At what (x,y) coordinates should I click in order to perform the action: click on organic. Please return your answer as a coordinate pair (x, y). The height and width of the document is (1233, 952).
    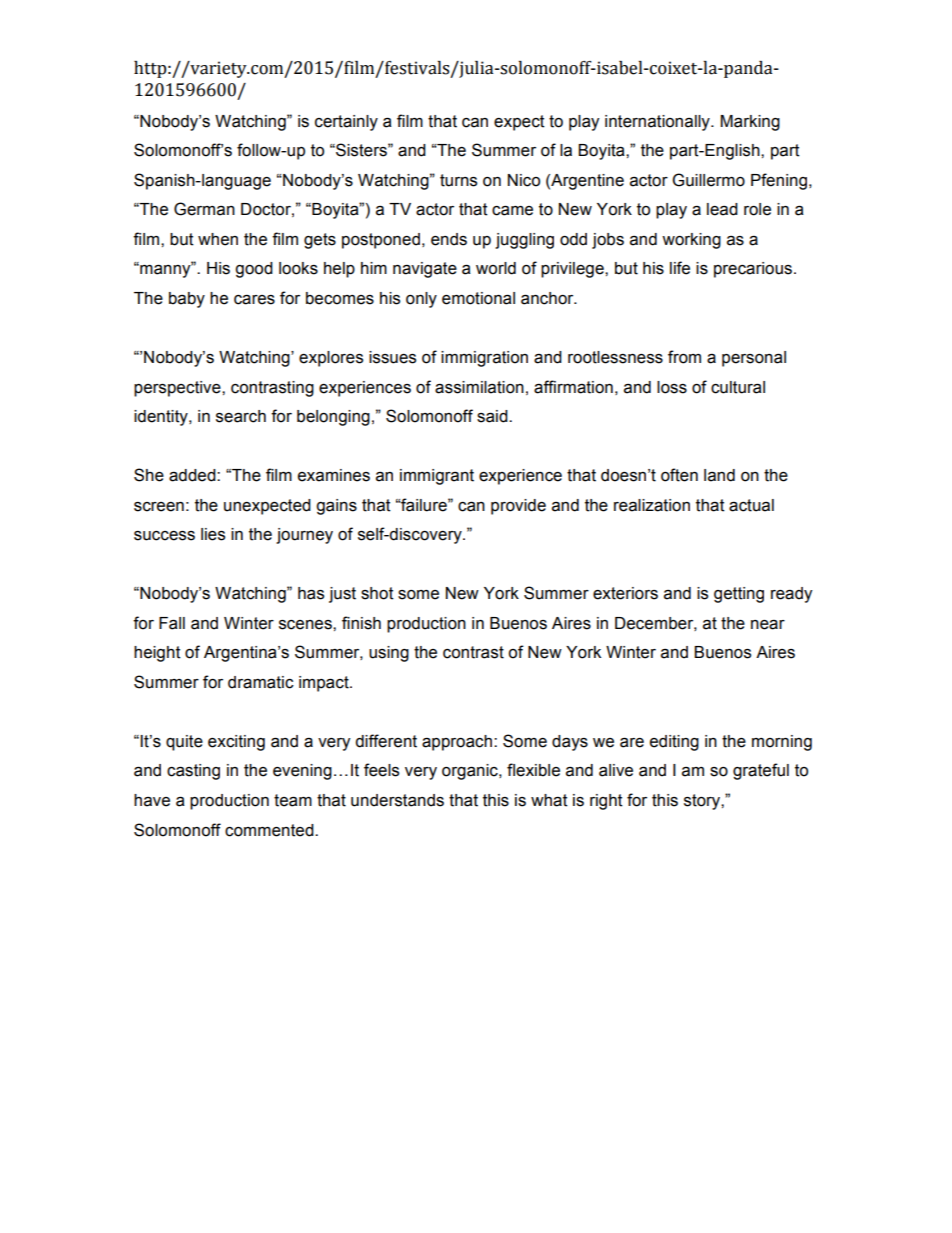
    Looking at the image, I should click on (471, 772).
